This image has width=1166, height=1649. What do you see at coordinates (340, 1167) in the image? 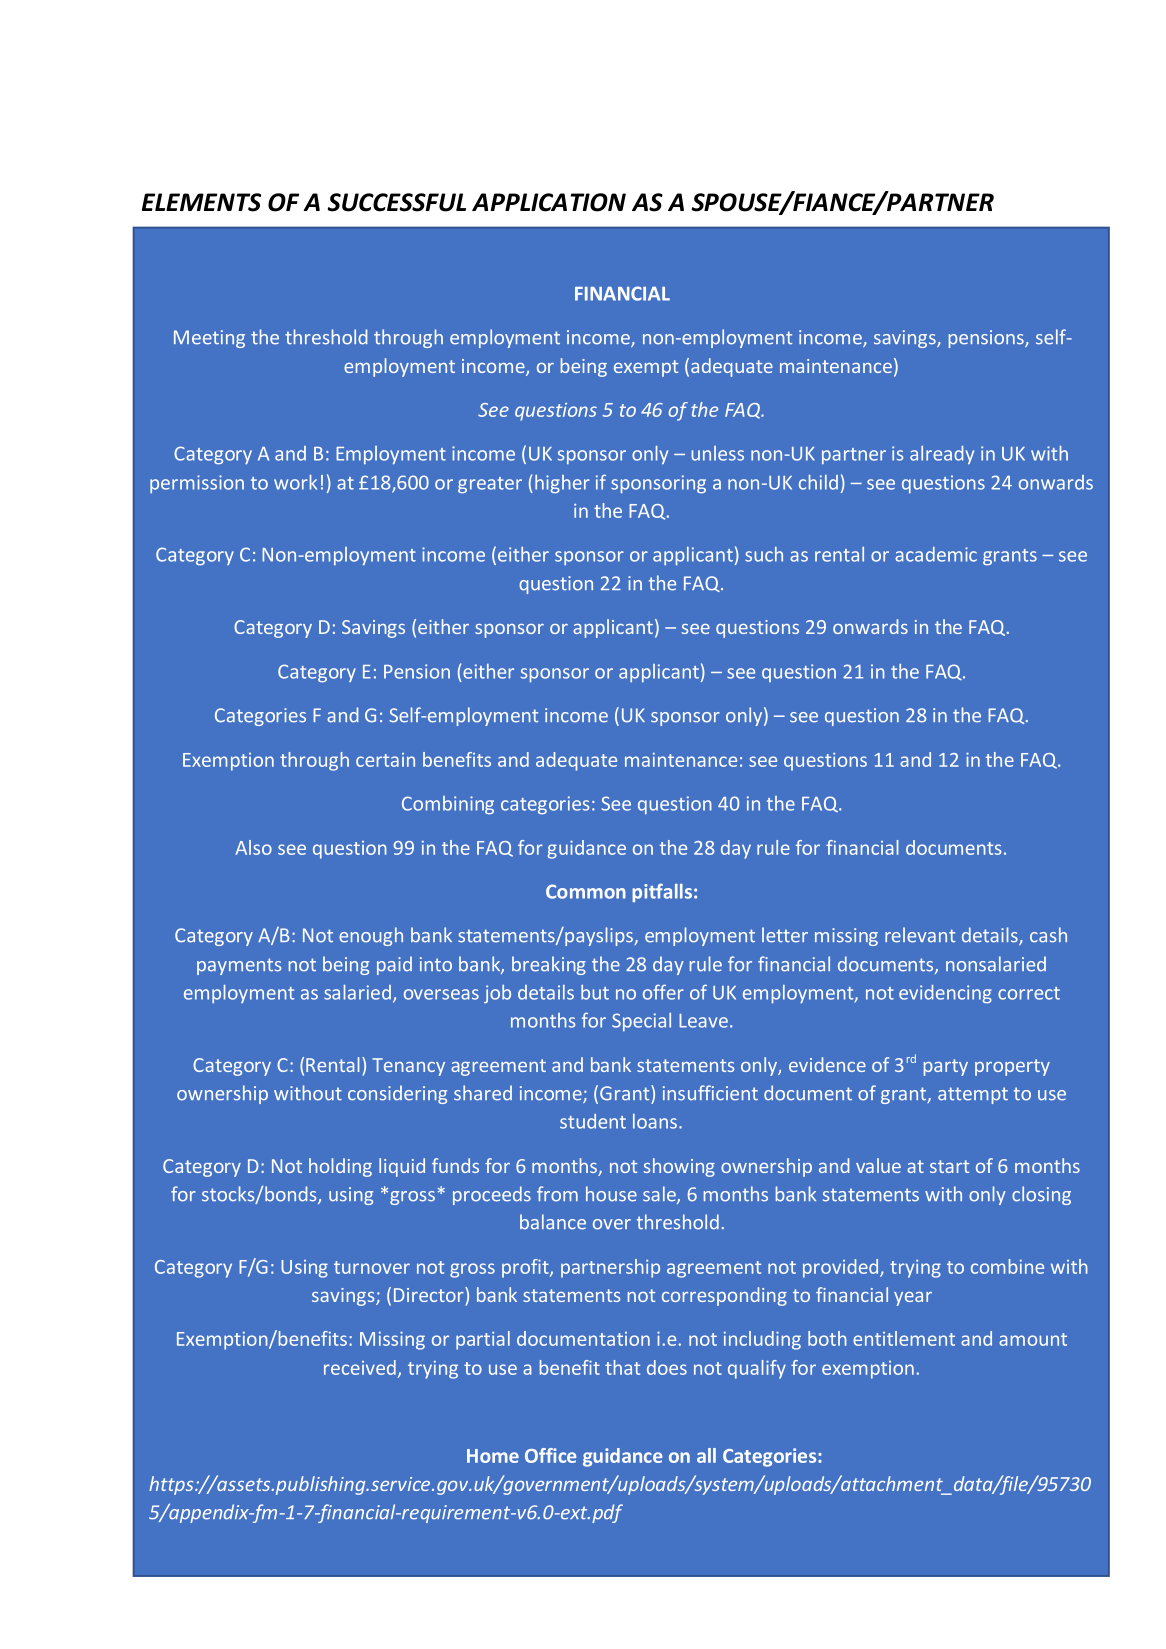
I see `holding` at bounding box center [340, 1167].
